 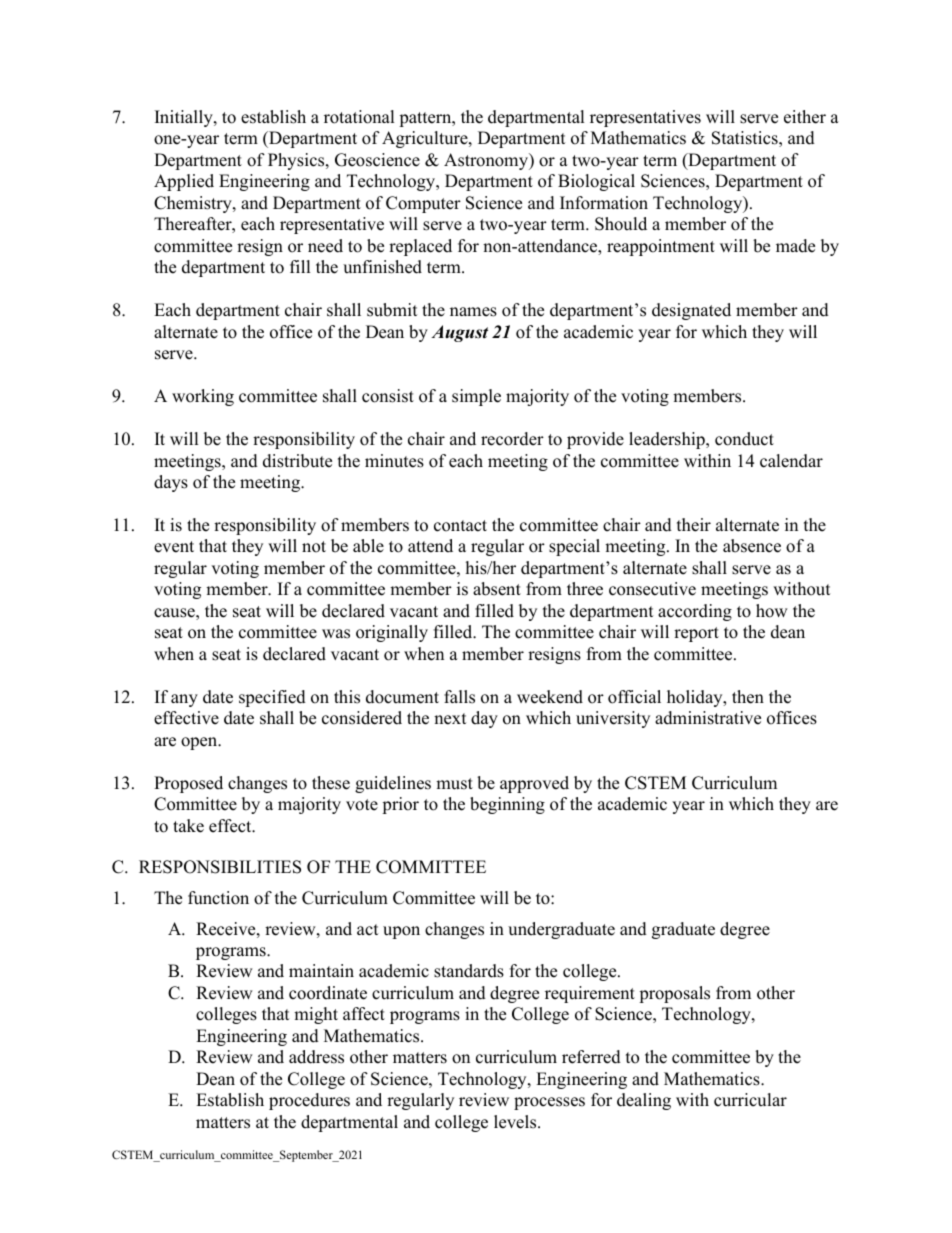 I want to click on standards, so click(x=469, y=971).
